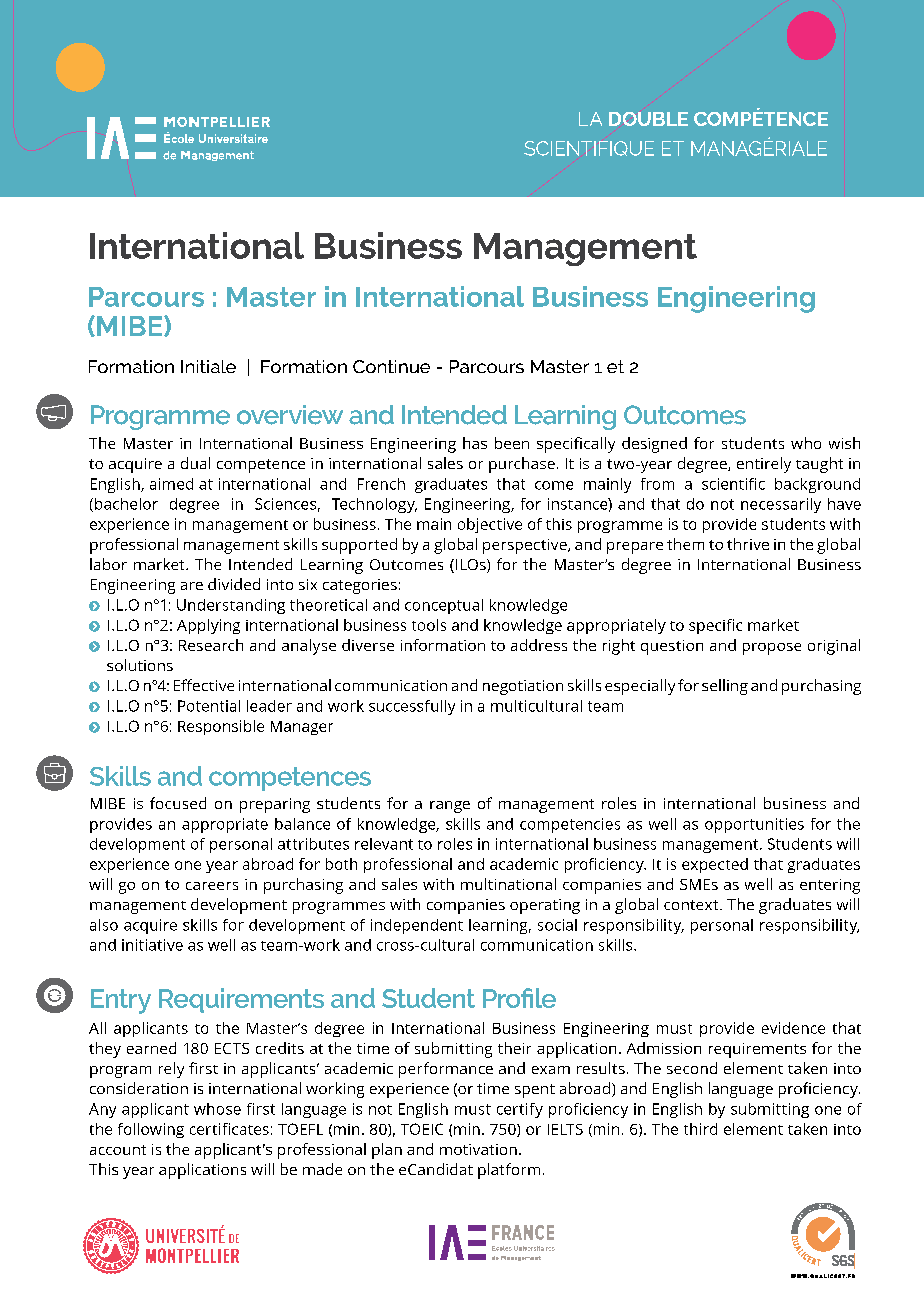  I want to click on initiative, so click(152, 945).
